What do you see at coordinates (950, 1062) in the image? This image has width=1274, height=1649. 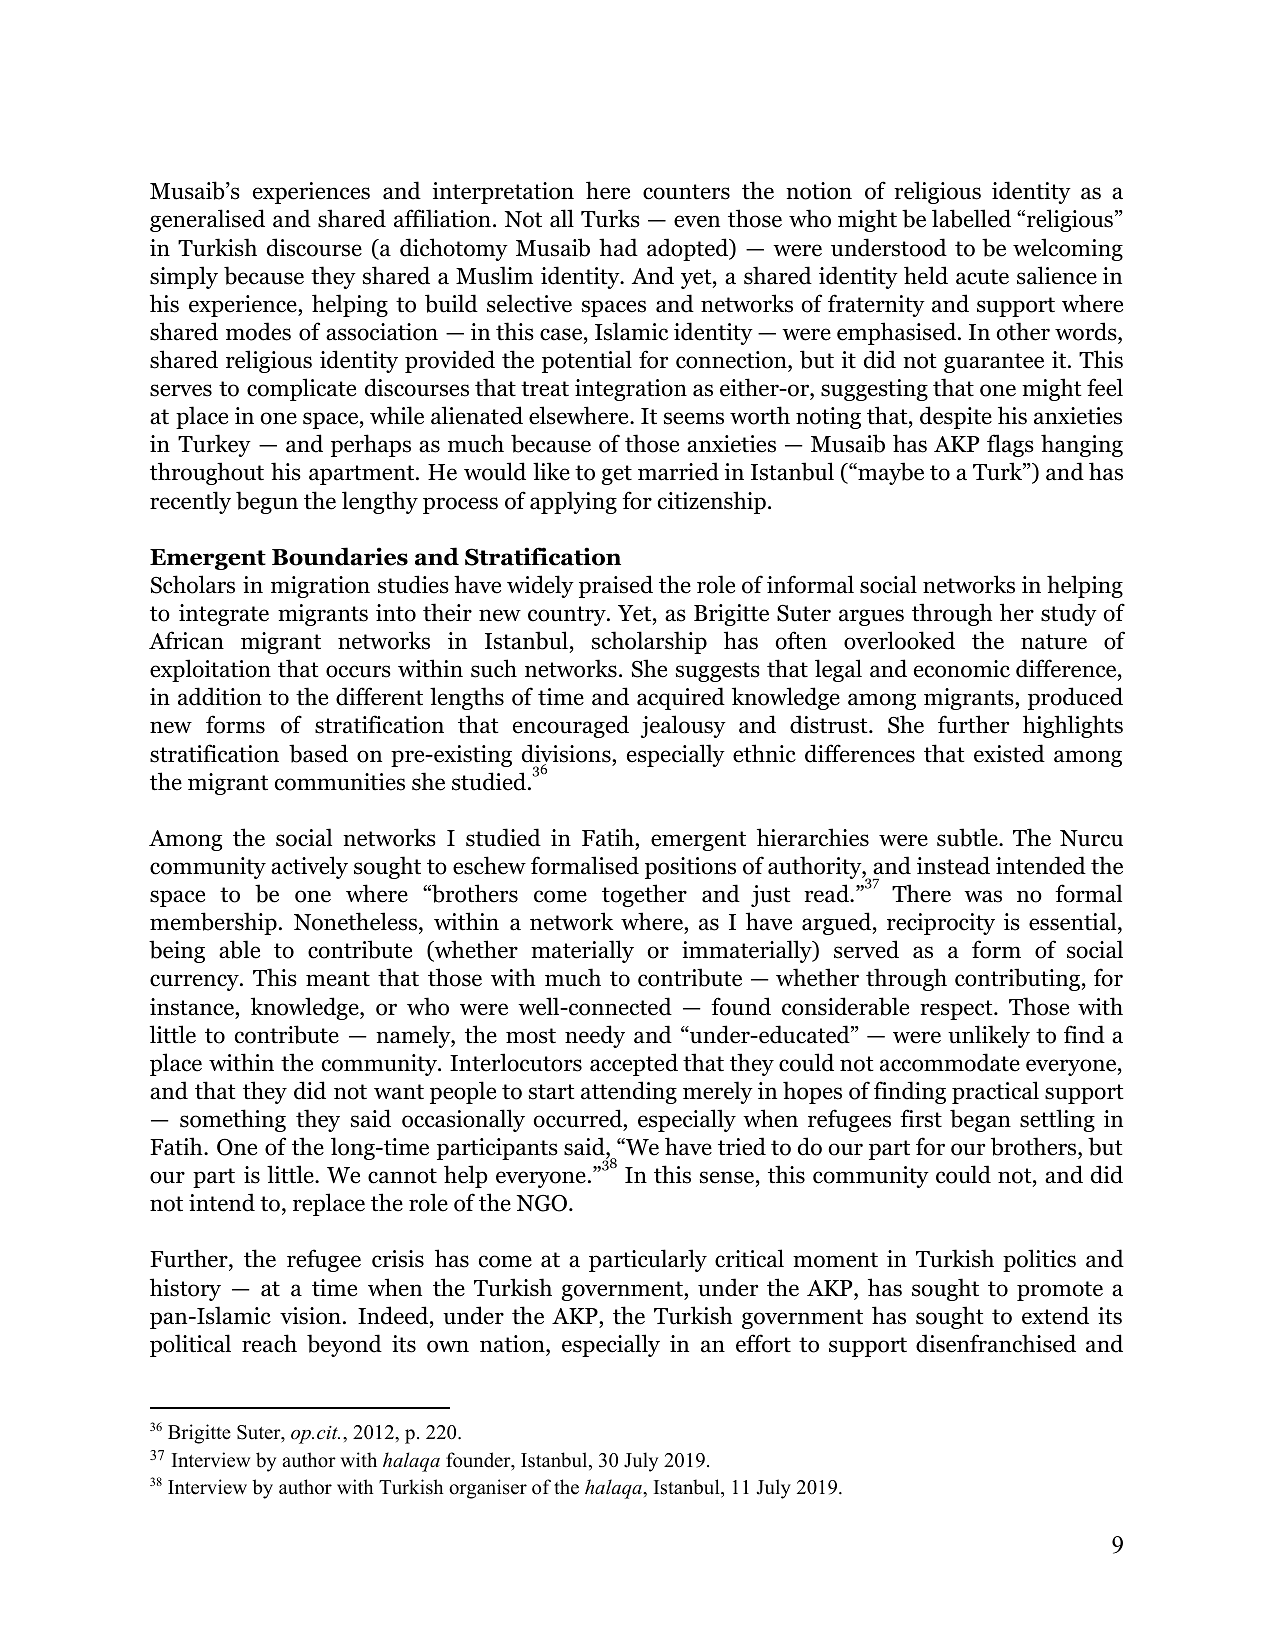 I see `accommodate` at bounding box center [950, 1062].
